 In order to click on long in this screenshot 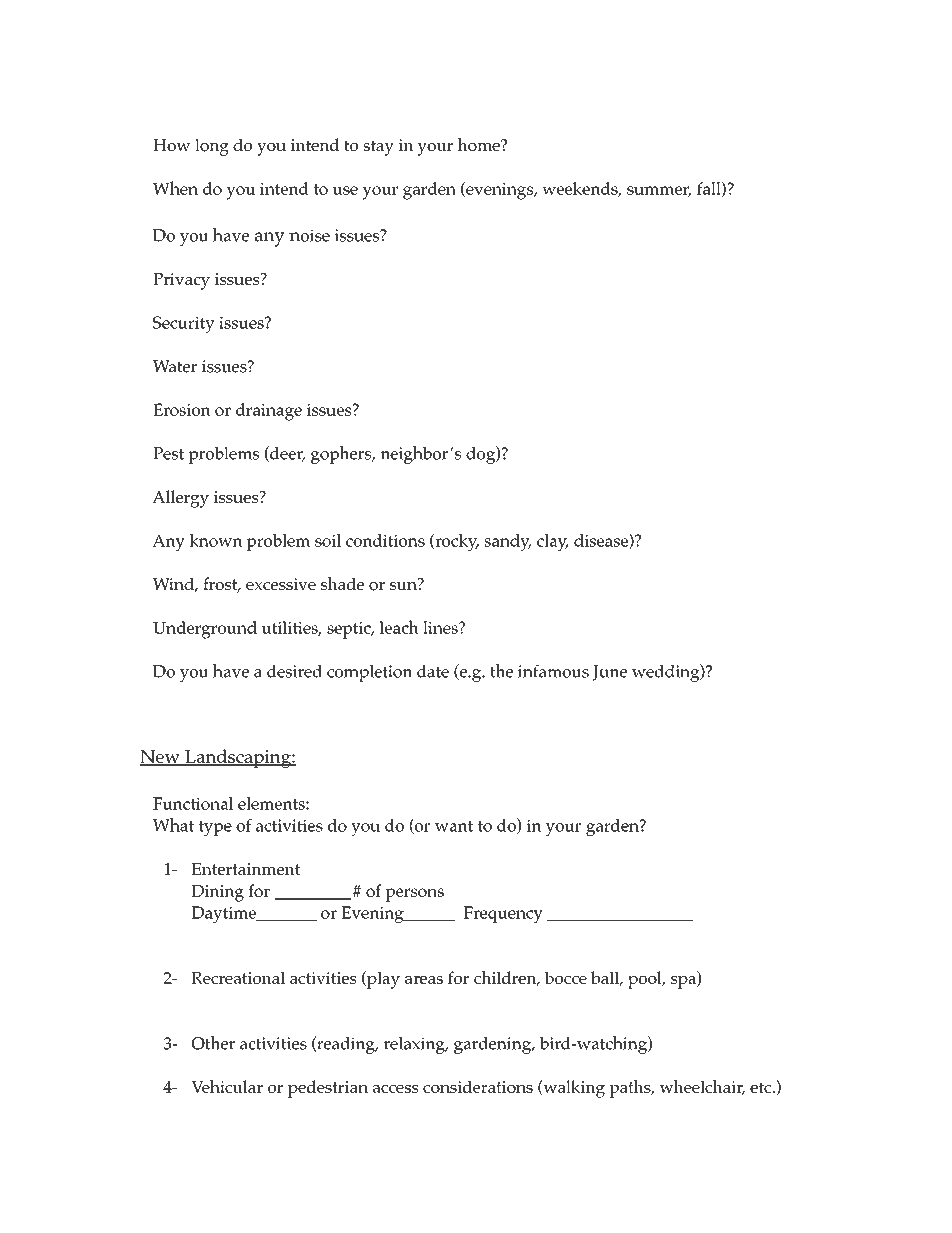, I will do `click(212, 147)`.
